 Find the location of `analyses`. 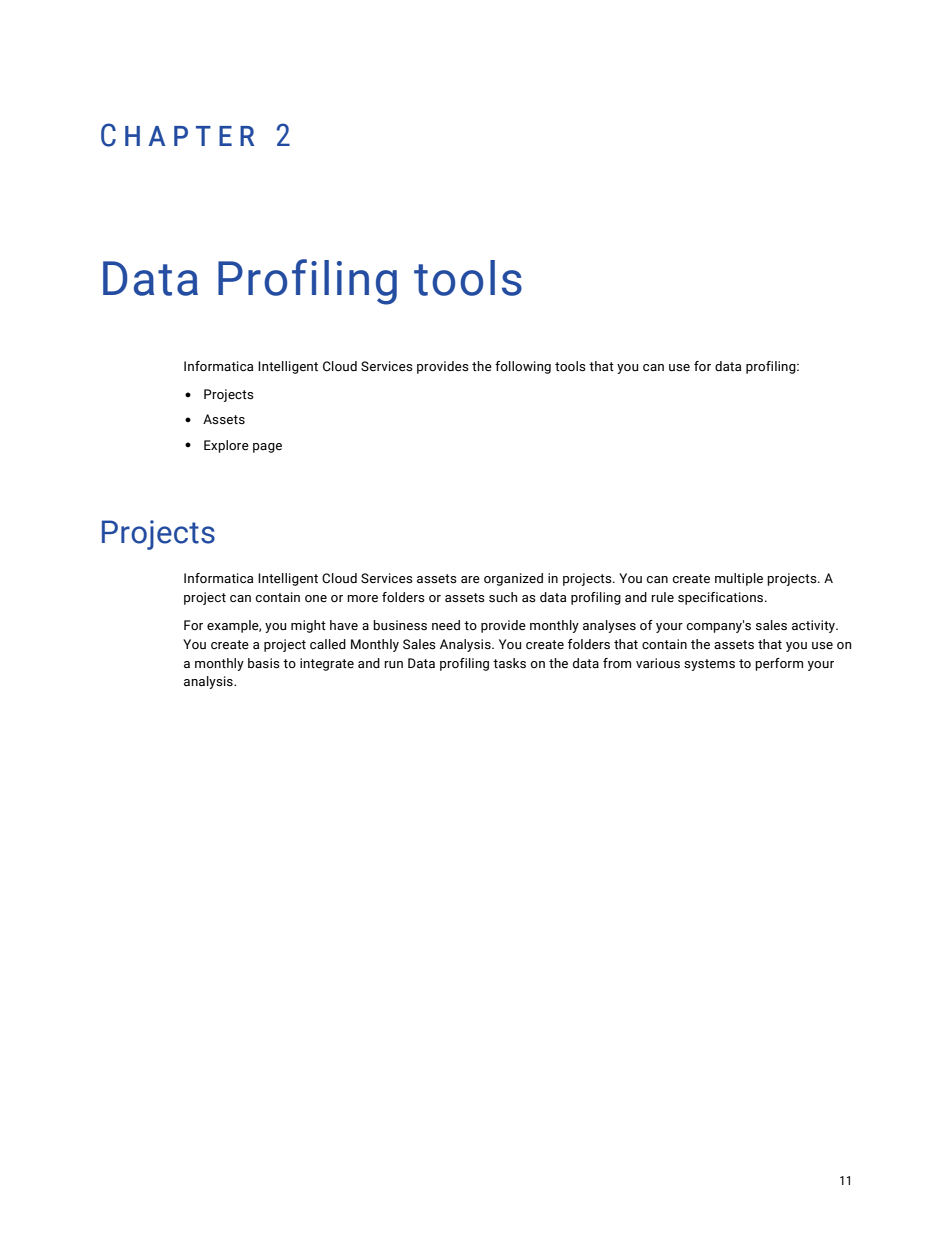

analyses is located at coordinates (609, 626).
